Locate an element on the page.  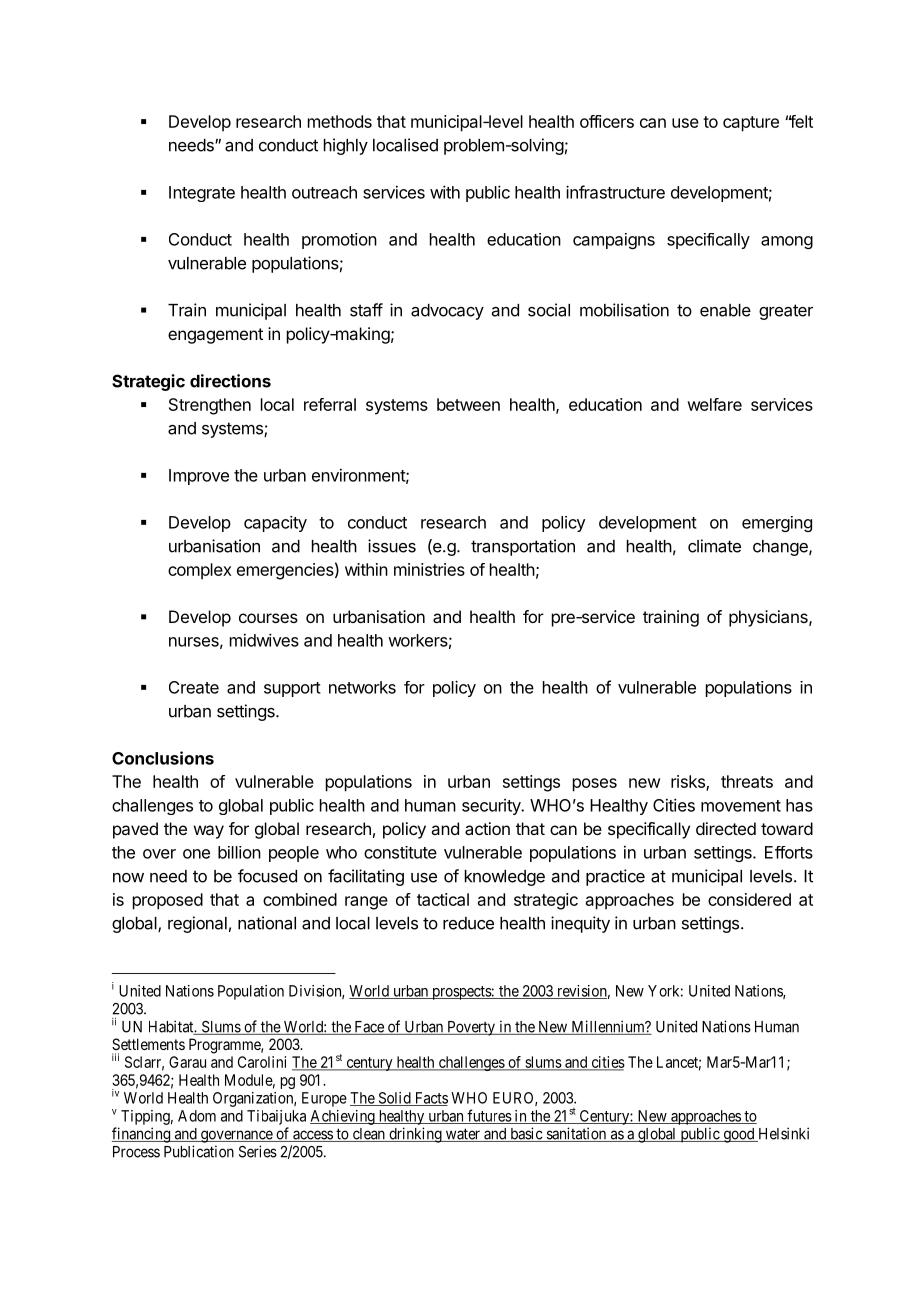
ministries is located at coordinates (429, 569).
